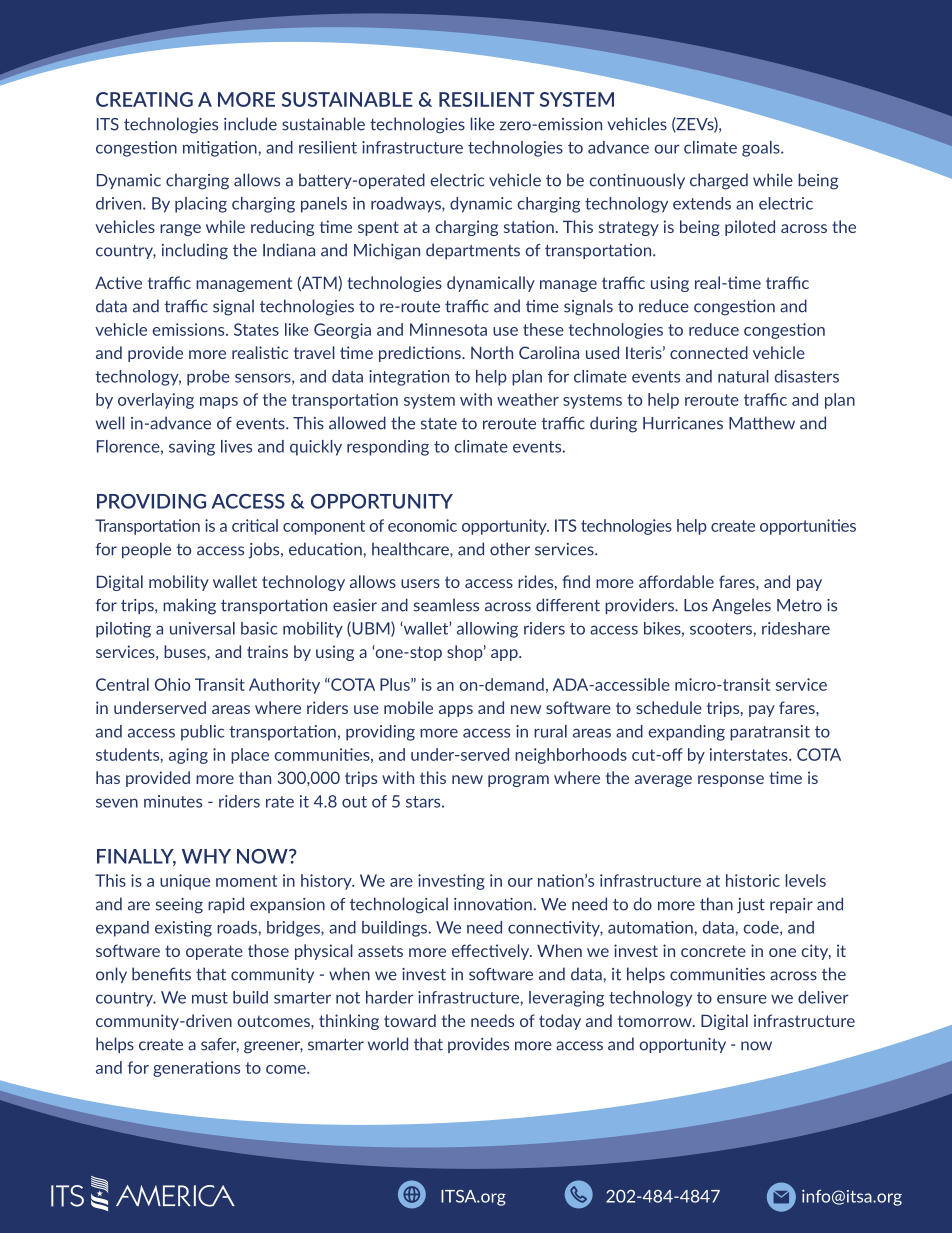 The image size is (952, 1233). Describe the element at coordinates (221, 149) in the screenshot. I see `mitigation` at that location.
